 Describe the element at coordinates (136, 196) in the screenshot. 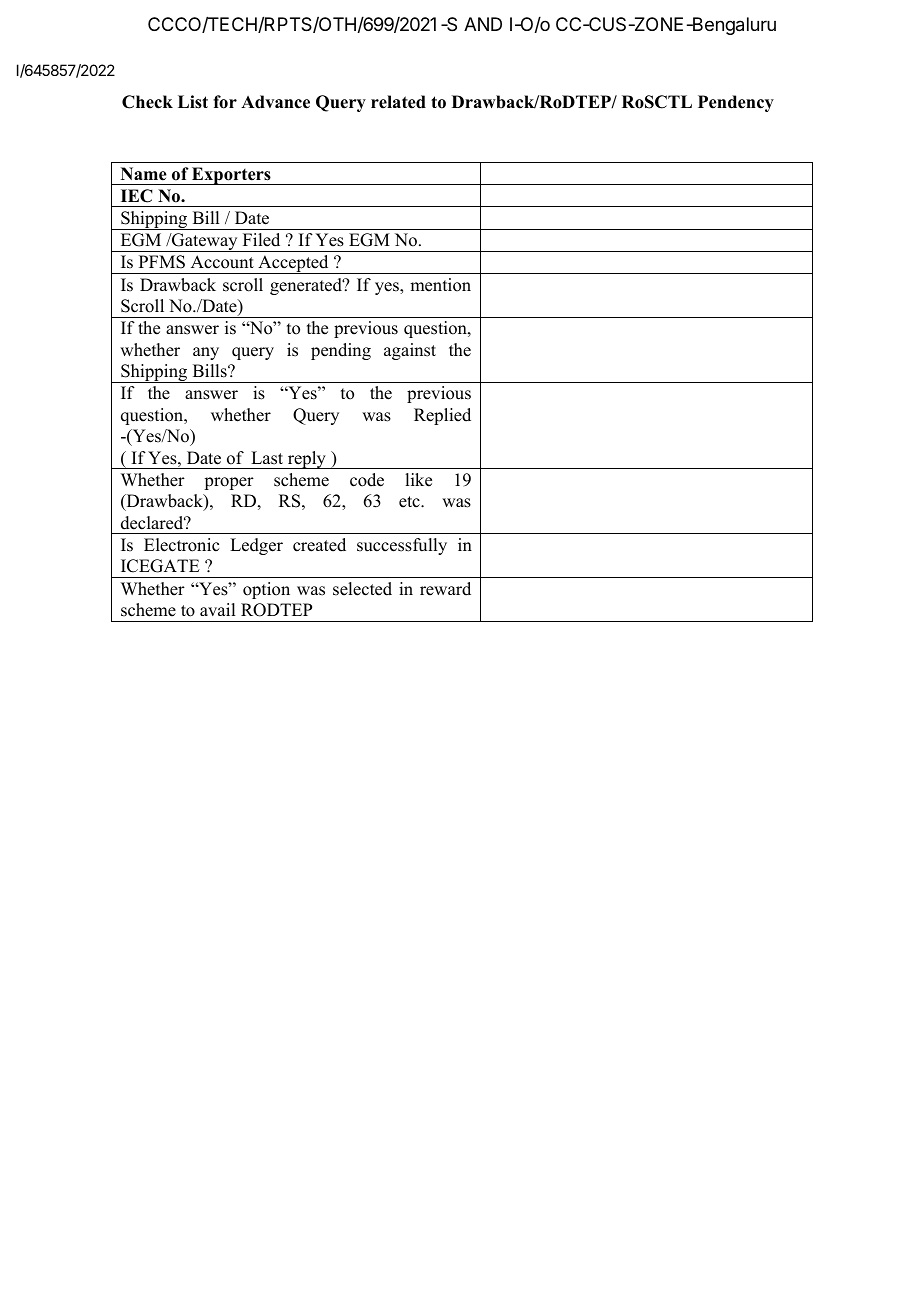

I see `IEC` at that location.
